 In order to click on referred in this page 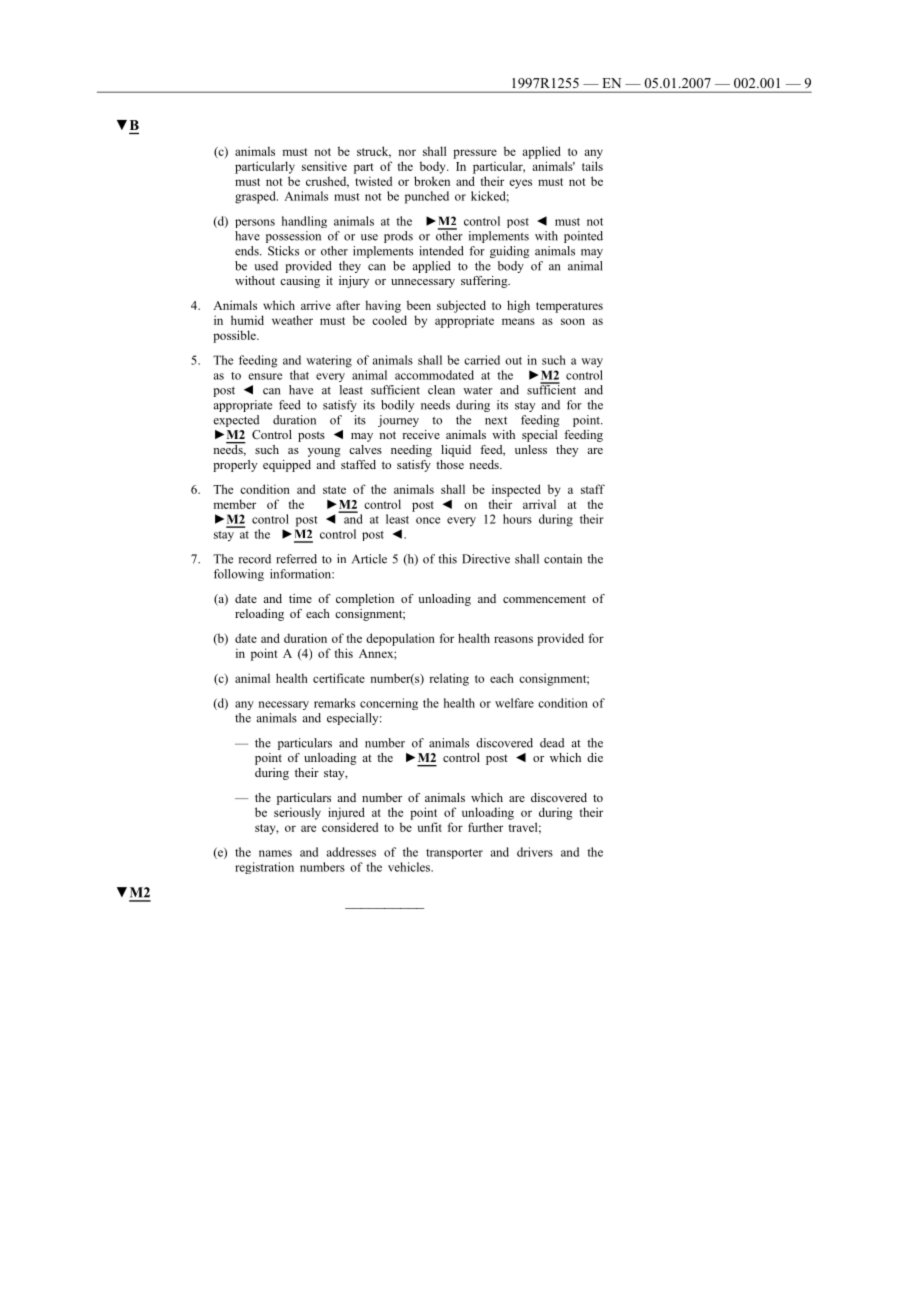, I will do `click(296, 559)`.
